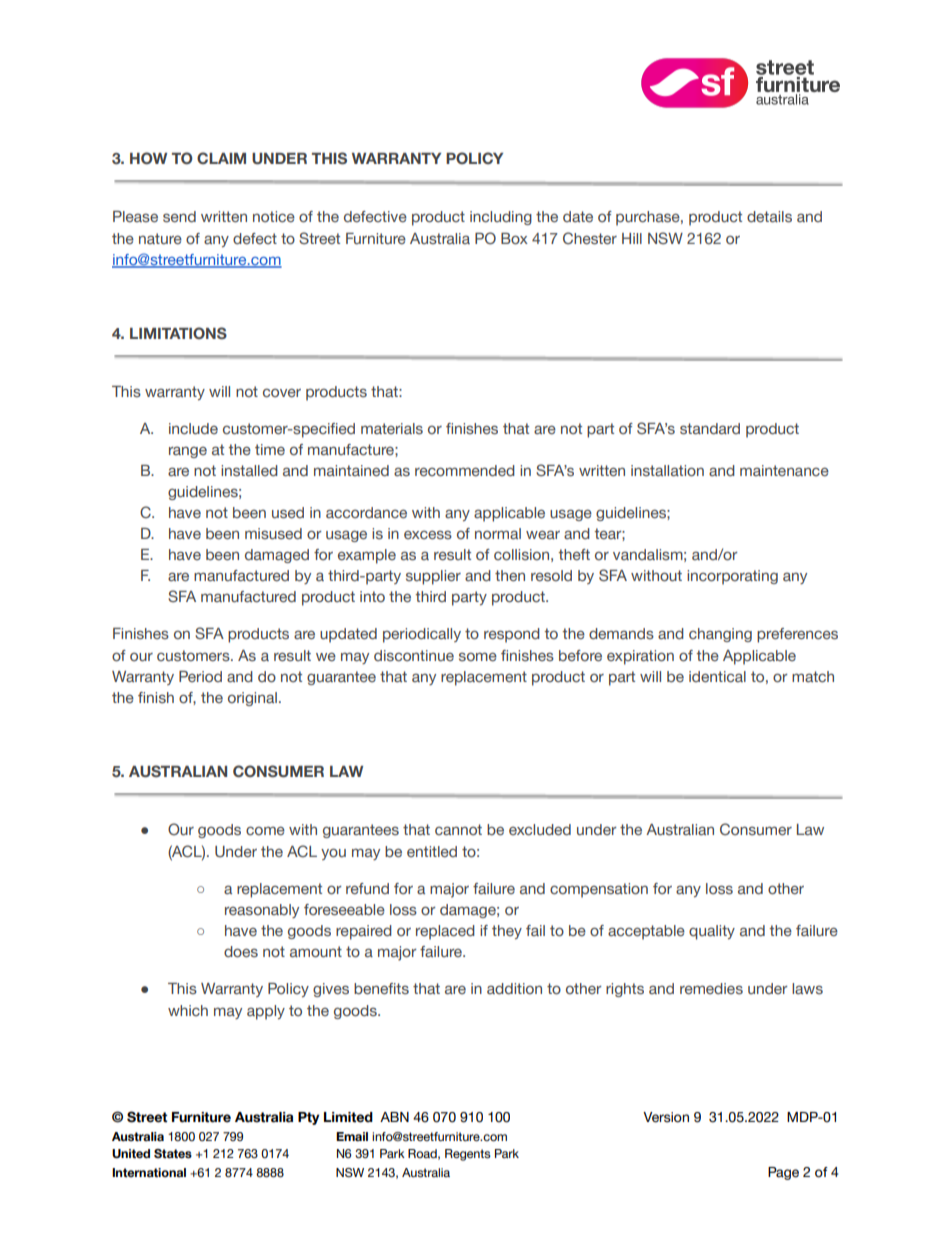  I want to click on CLAIM, so click(221, 158).
